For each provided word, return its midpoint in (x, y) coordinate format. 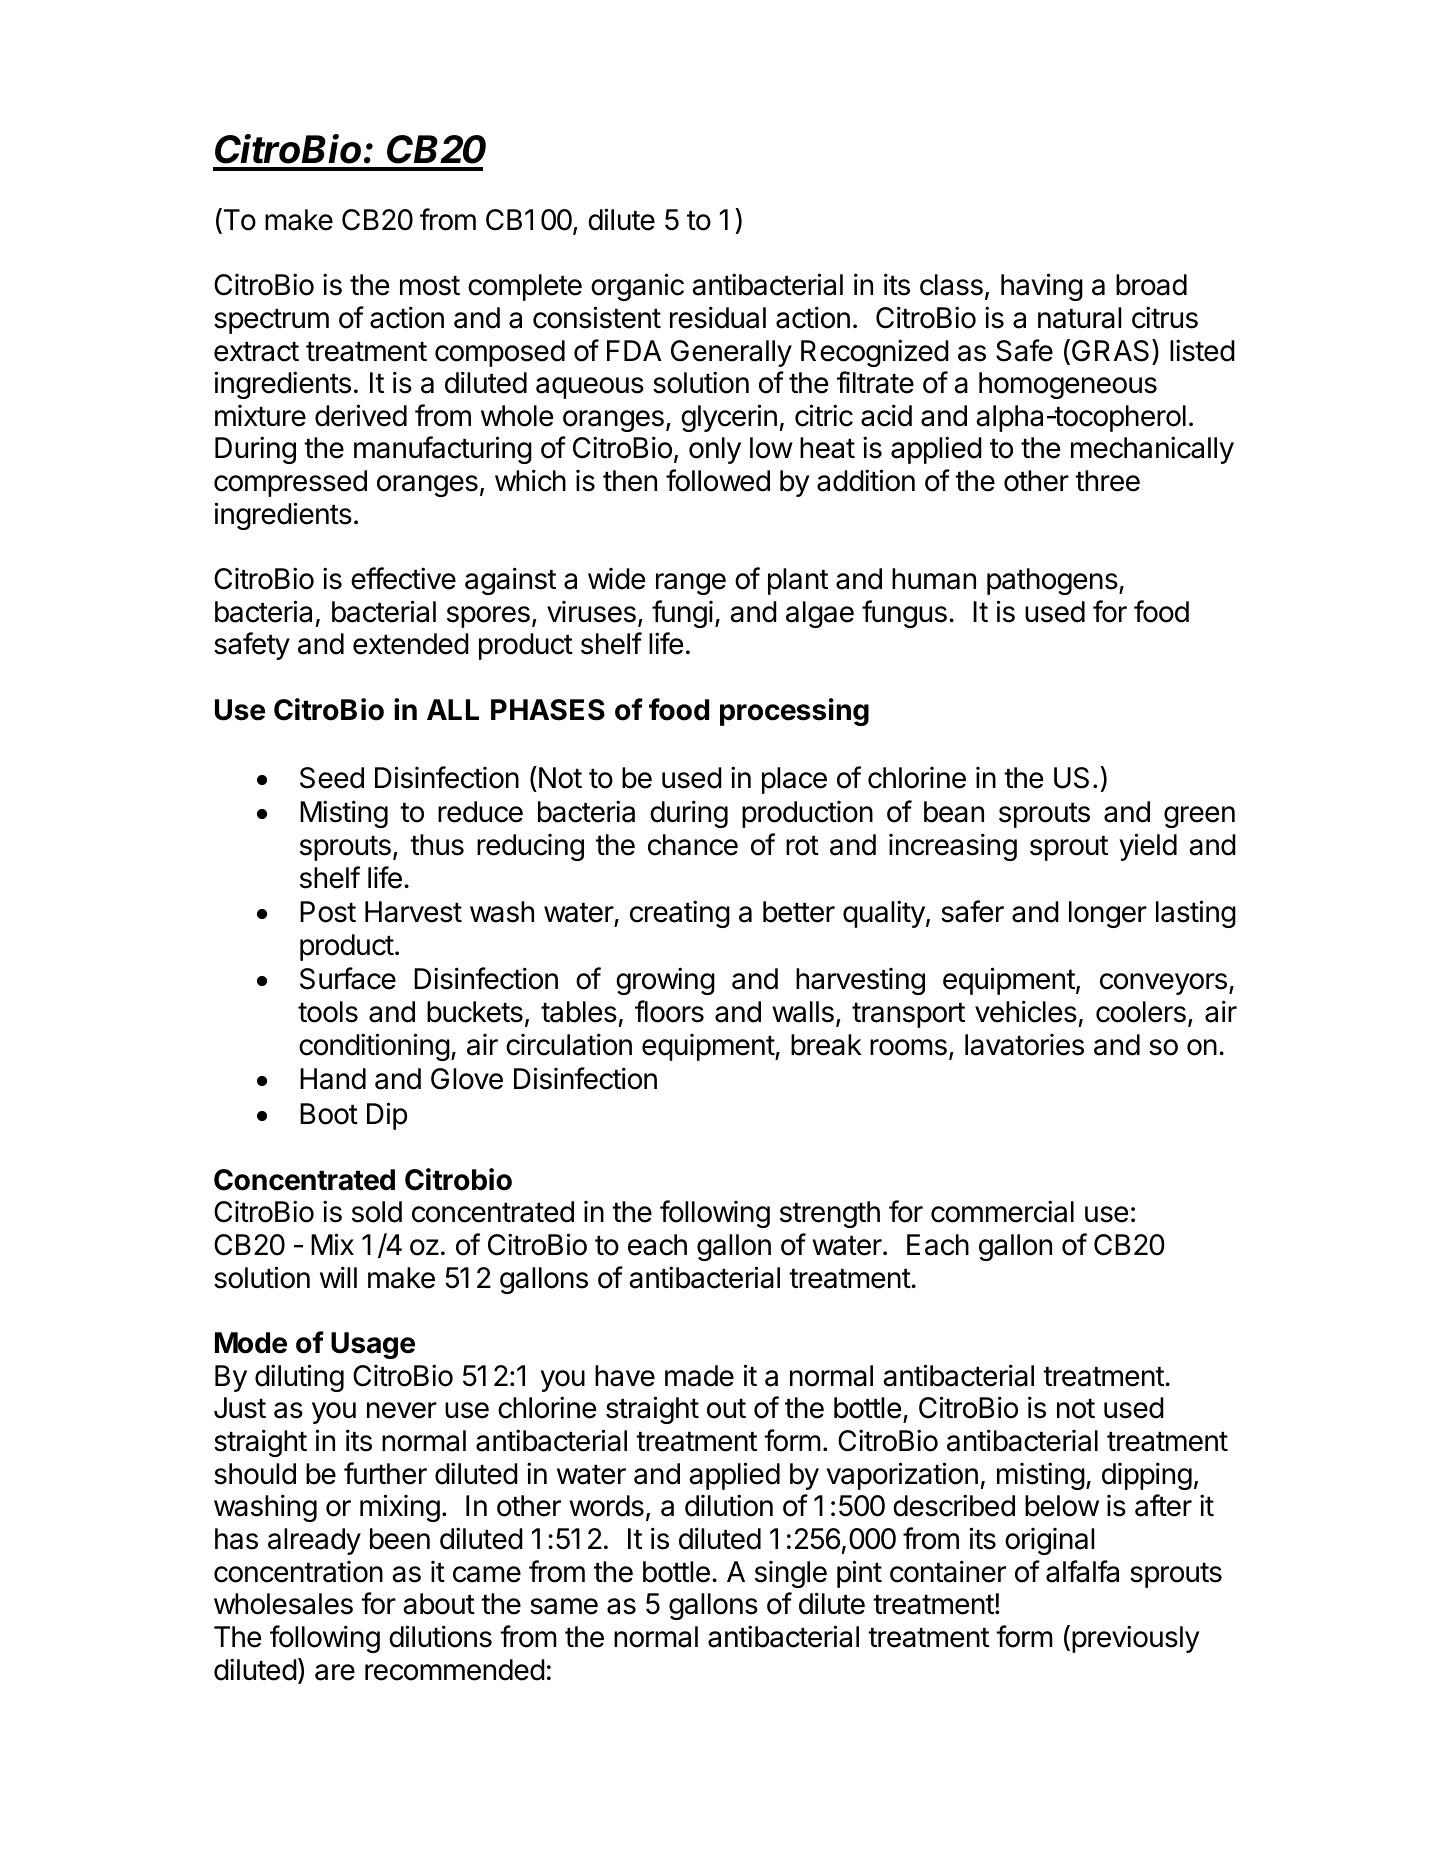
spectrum (271, 321)
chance (693, 845)
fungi (682, 614)
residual (718, 317)
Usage (373, 1345)
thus (437, 845)
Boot (329, 1114)
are (335, 1672)
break (826, 1045)
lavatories (1024, 1045)
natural (1079, 318)
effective (403, 578)
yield (1148, 847)
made (699, 1376)
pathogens (1052, 581)
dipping (1147, 1476)
